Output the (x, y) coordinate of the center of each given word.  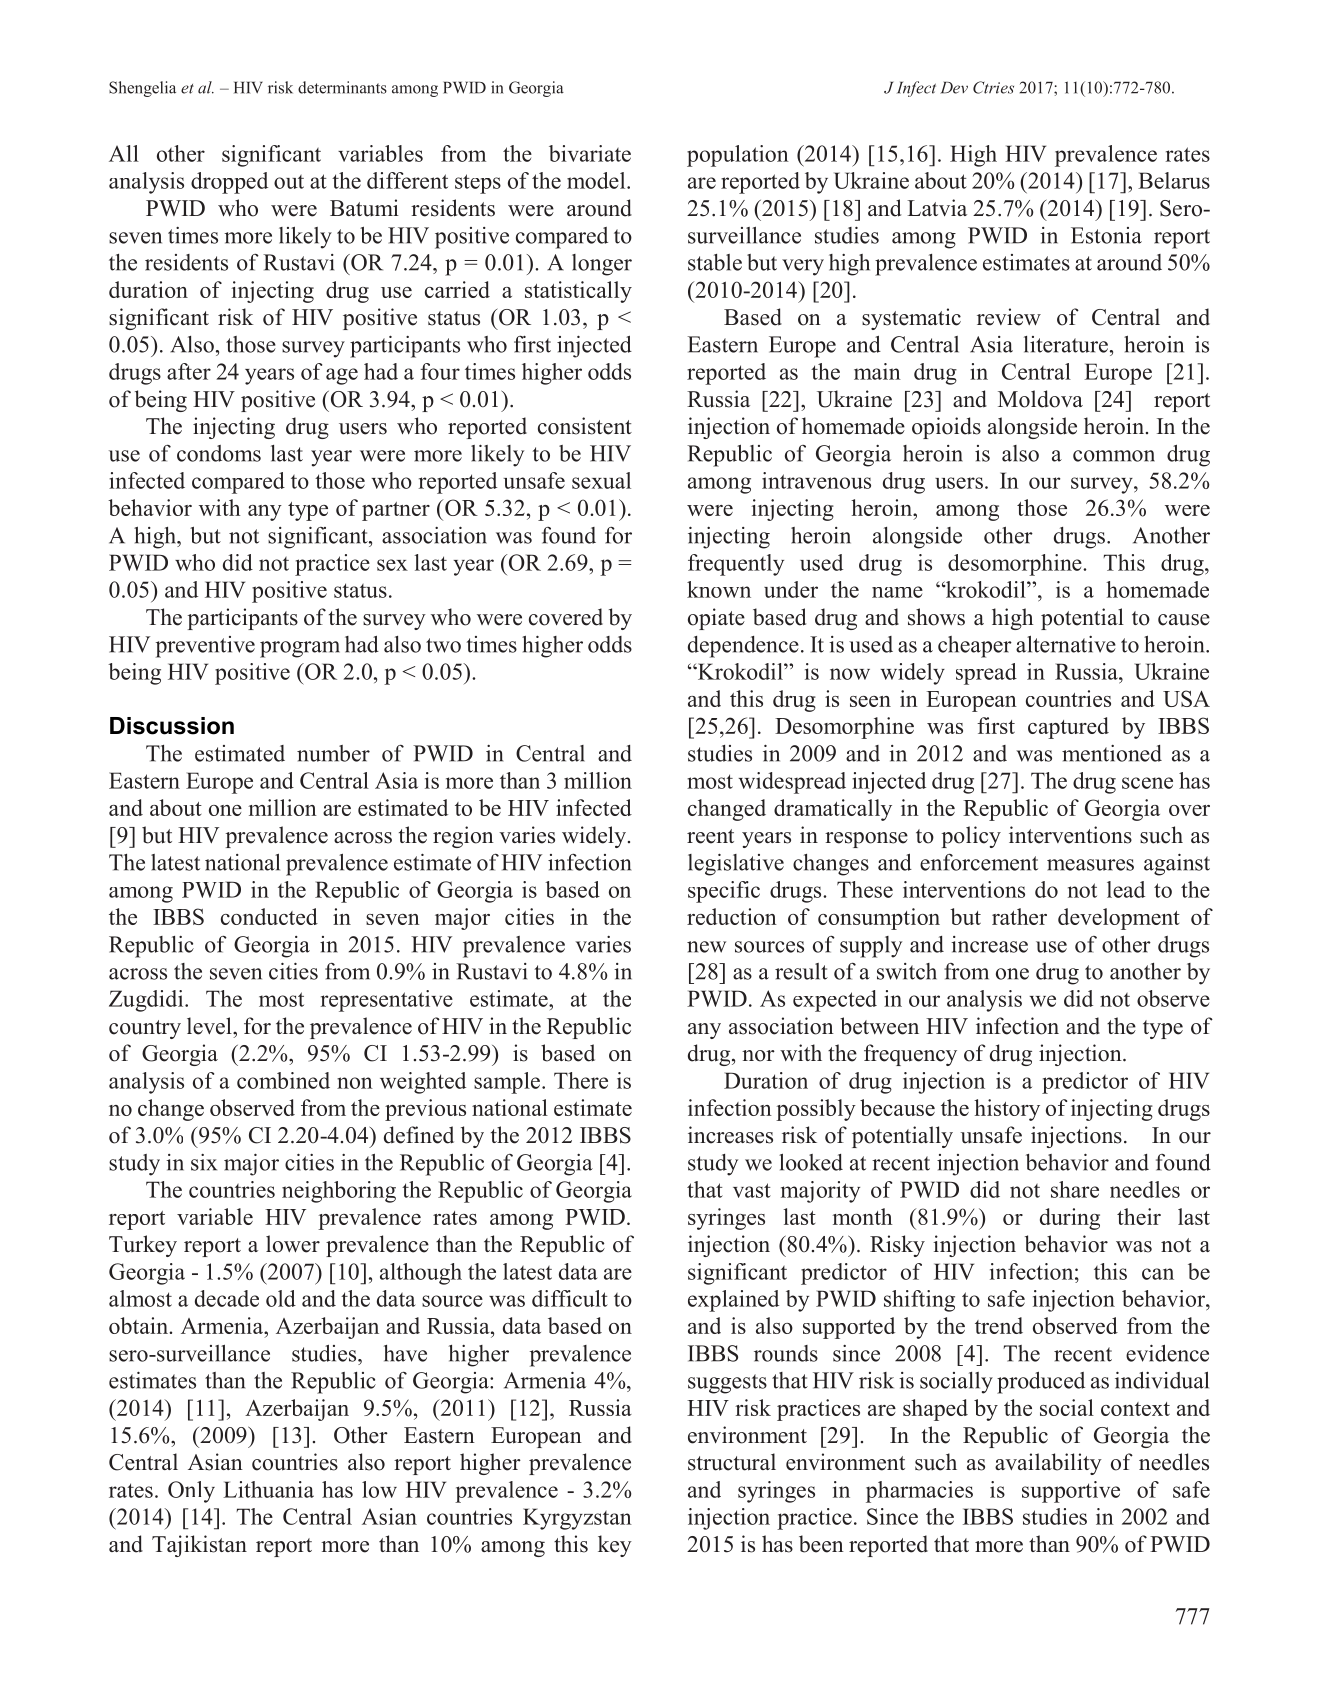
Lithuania (268, 1489)
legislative (736, 865)
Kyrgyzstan (577, 1519)
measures (1090, 865)
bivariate (590, 153)
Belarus (1174, 180)
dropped (229, 183)
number (333, 753)
